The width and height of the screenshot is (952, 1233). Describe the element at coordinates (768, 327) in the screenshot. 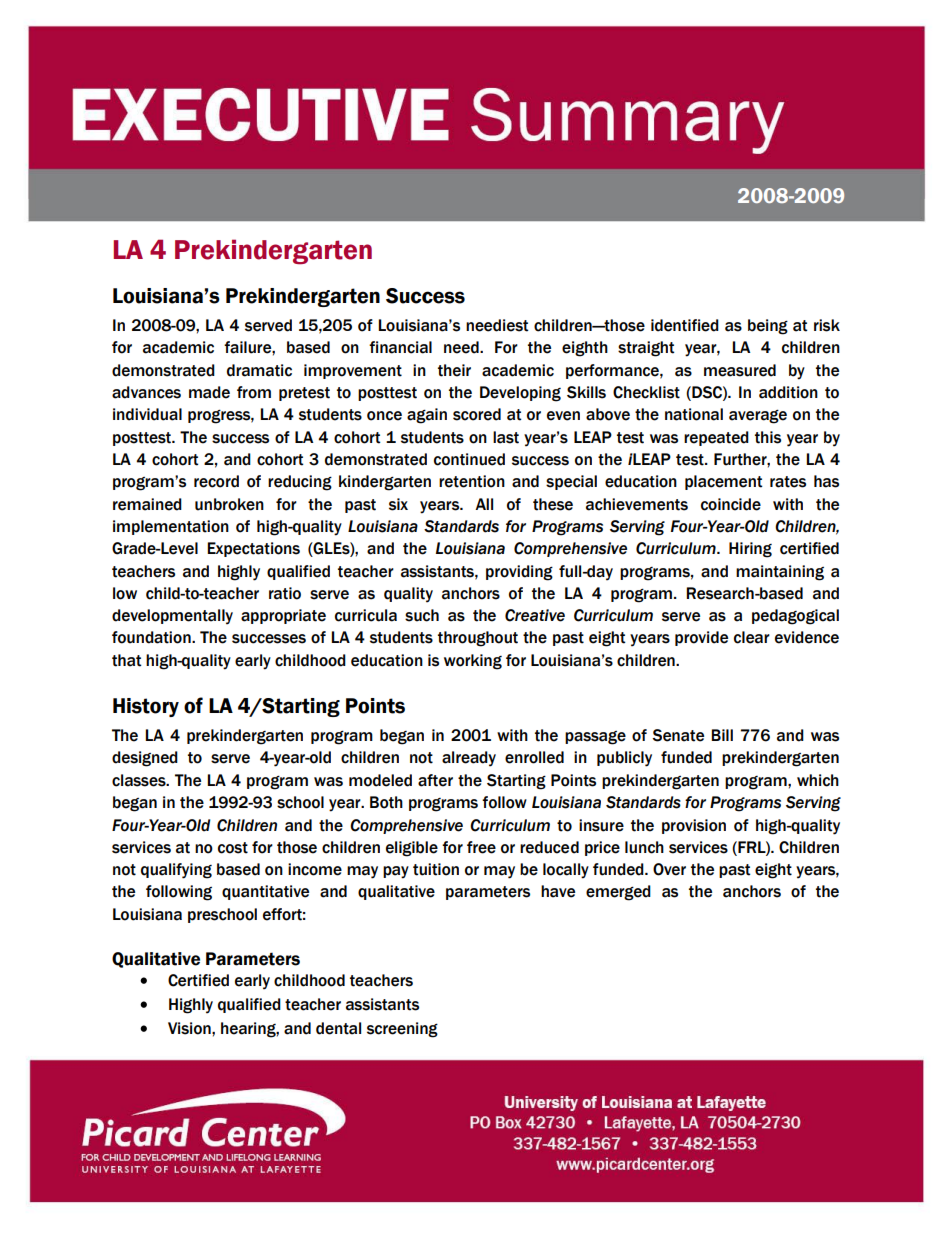

I see `being` at that location.
